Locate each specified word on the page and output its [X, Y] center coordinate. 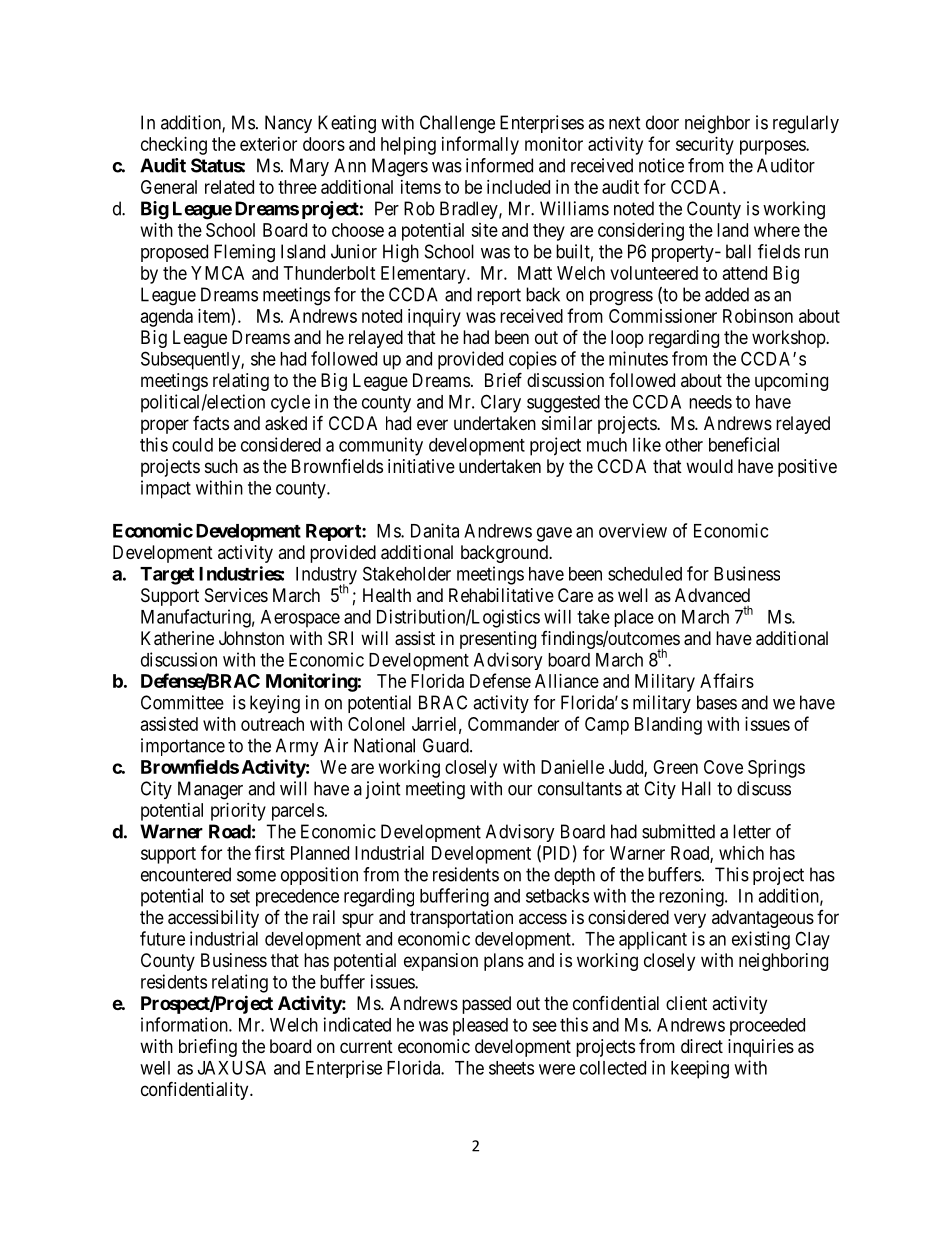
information [185, 1024]
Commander [513, 724]
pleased [480, 1027]
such [221, 466]
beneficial [744, 444]
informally [480, 145]
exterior [268, 144]
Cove [723, 767]
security [705, 146]
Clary [501, 403]
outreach [272, 724]
